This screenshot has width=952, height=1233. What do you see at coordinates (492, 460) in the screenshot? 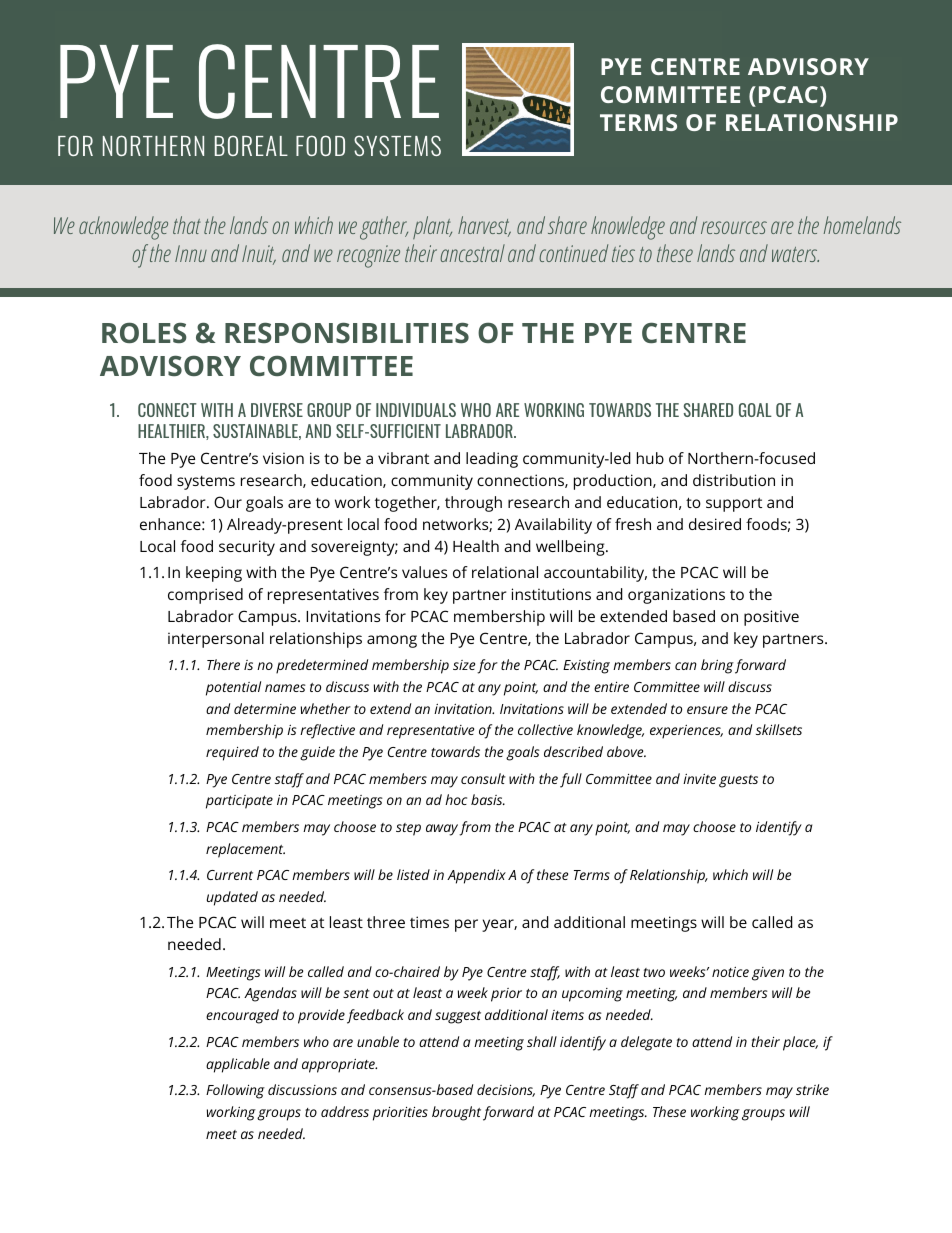
I see `leading` at bounding box center [492, 460].
